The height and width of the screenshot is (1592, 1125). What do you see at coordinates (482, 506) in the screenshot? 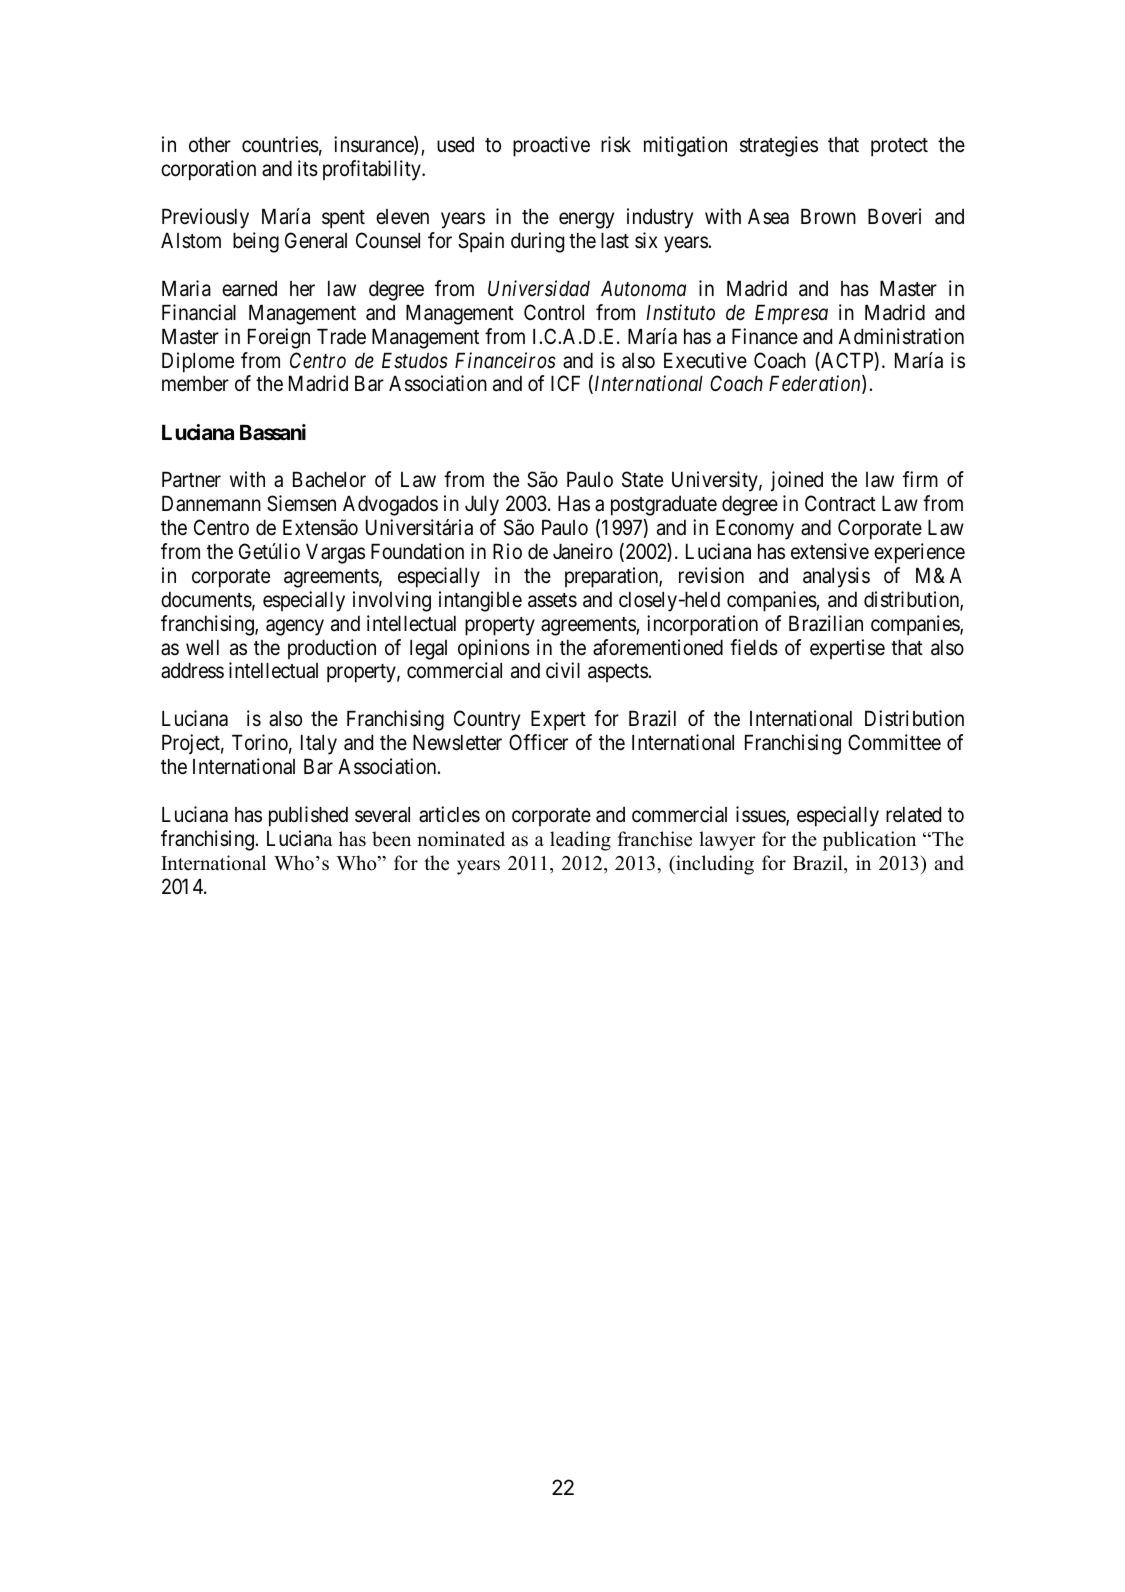
I see `July` at bounding box center [482, 506].
